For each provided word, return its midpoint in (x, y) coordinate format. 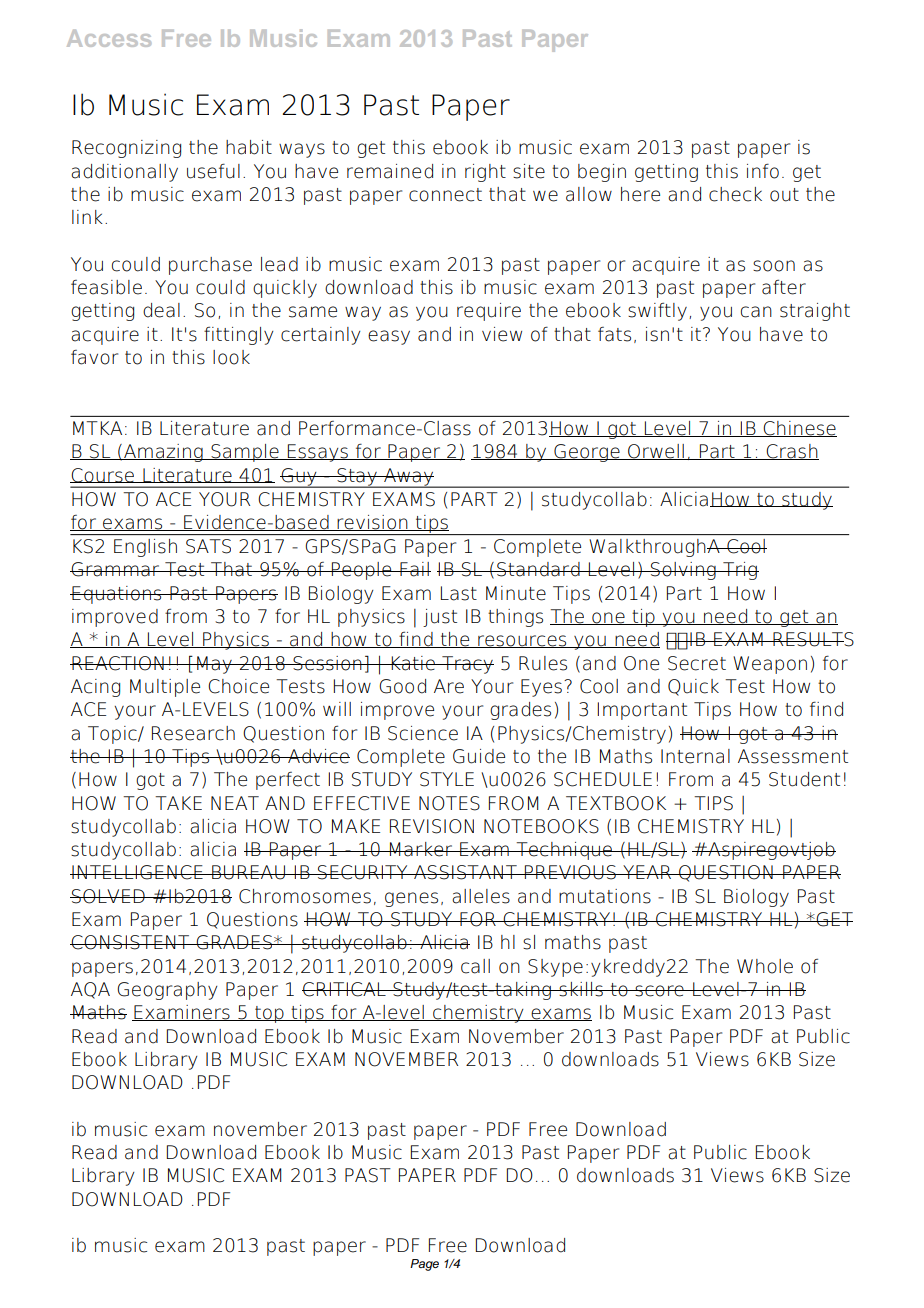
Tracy (467, 665)
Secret (697, 663)
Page (424, 1265)
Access (109, 38)
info (763, 171)
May (214, 665)
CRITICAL (345, 989)
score (660, 991)
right (485, 173)
